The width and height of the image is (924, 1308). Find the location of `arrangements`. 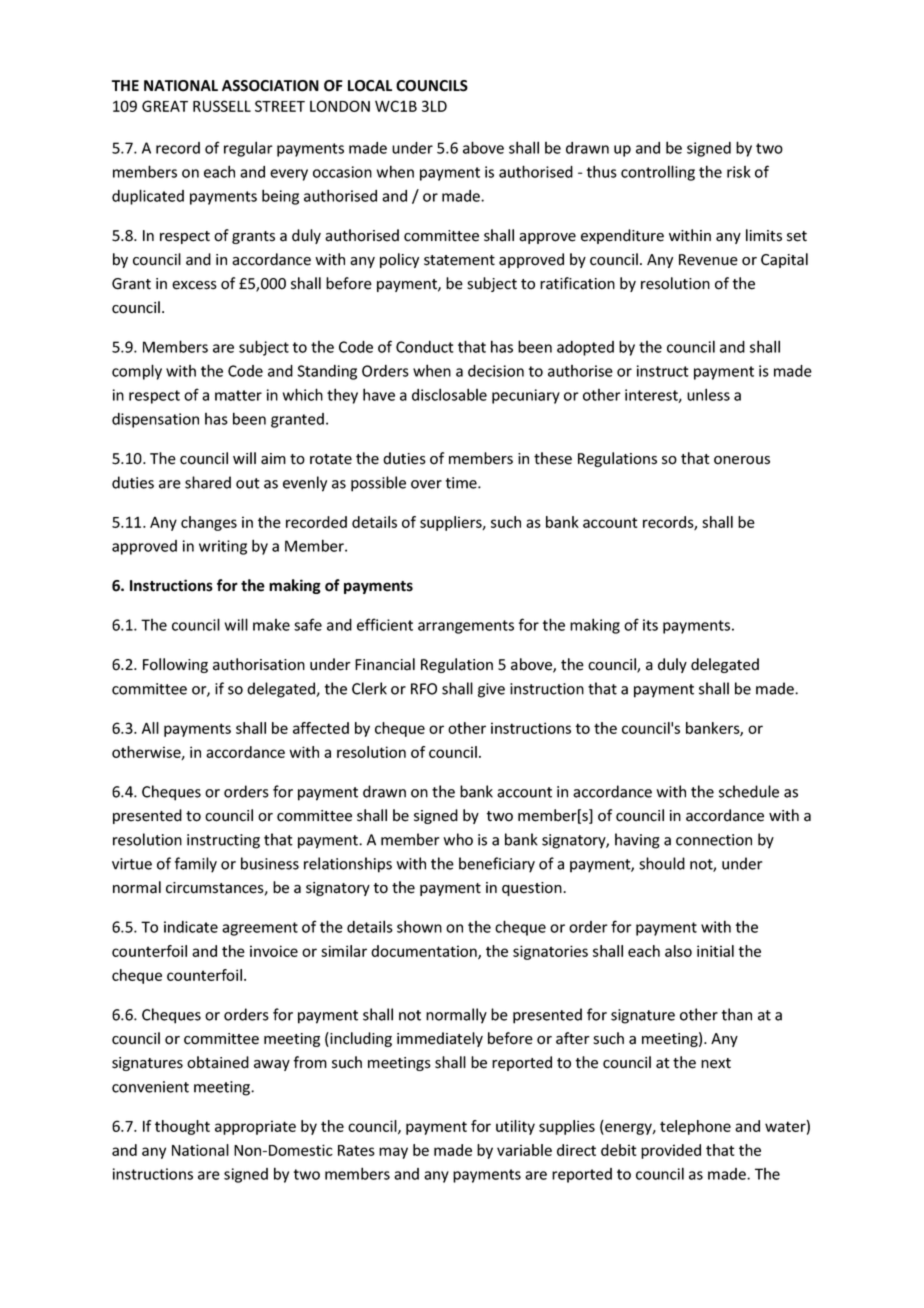

arrangements is located at coordinates (466, 627).
